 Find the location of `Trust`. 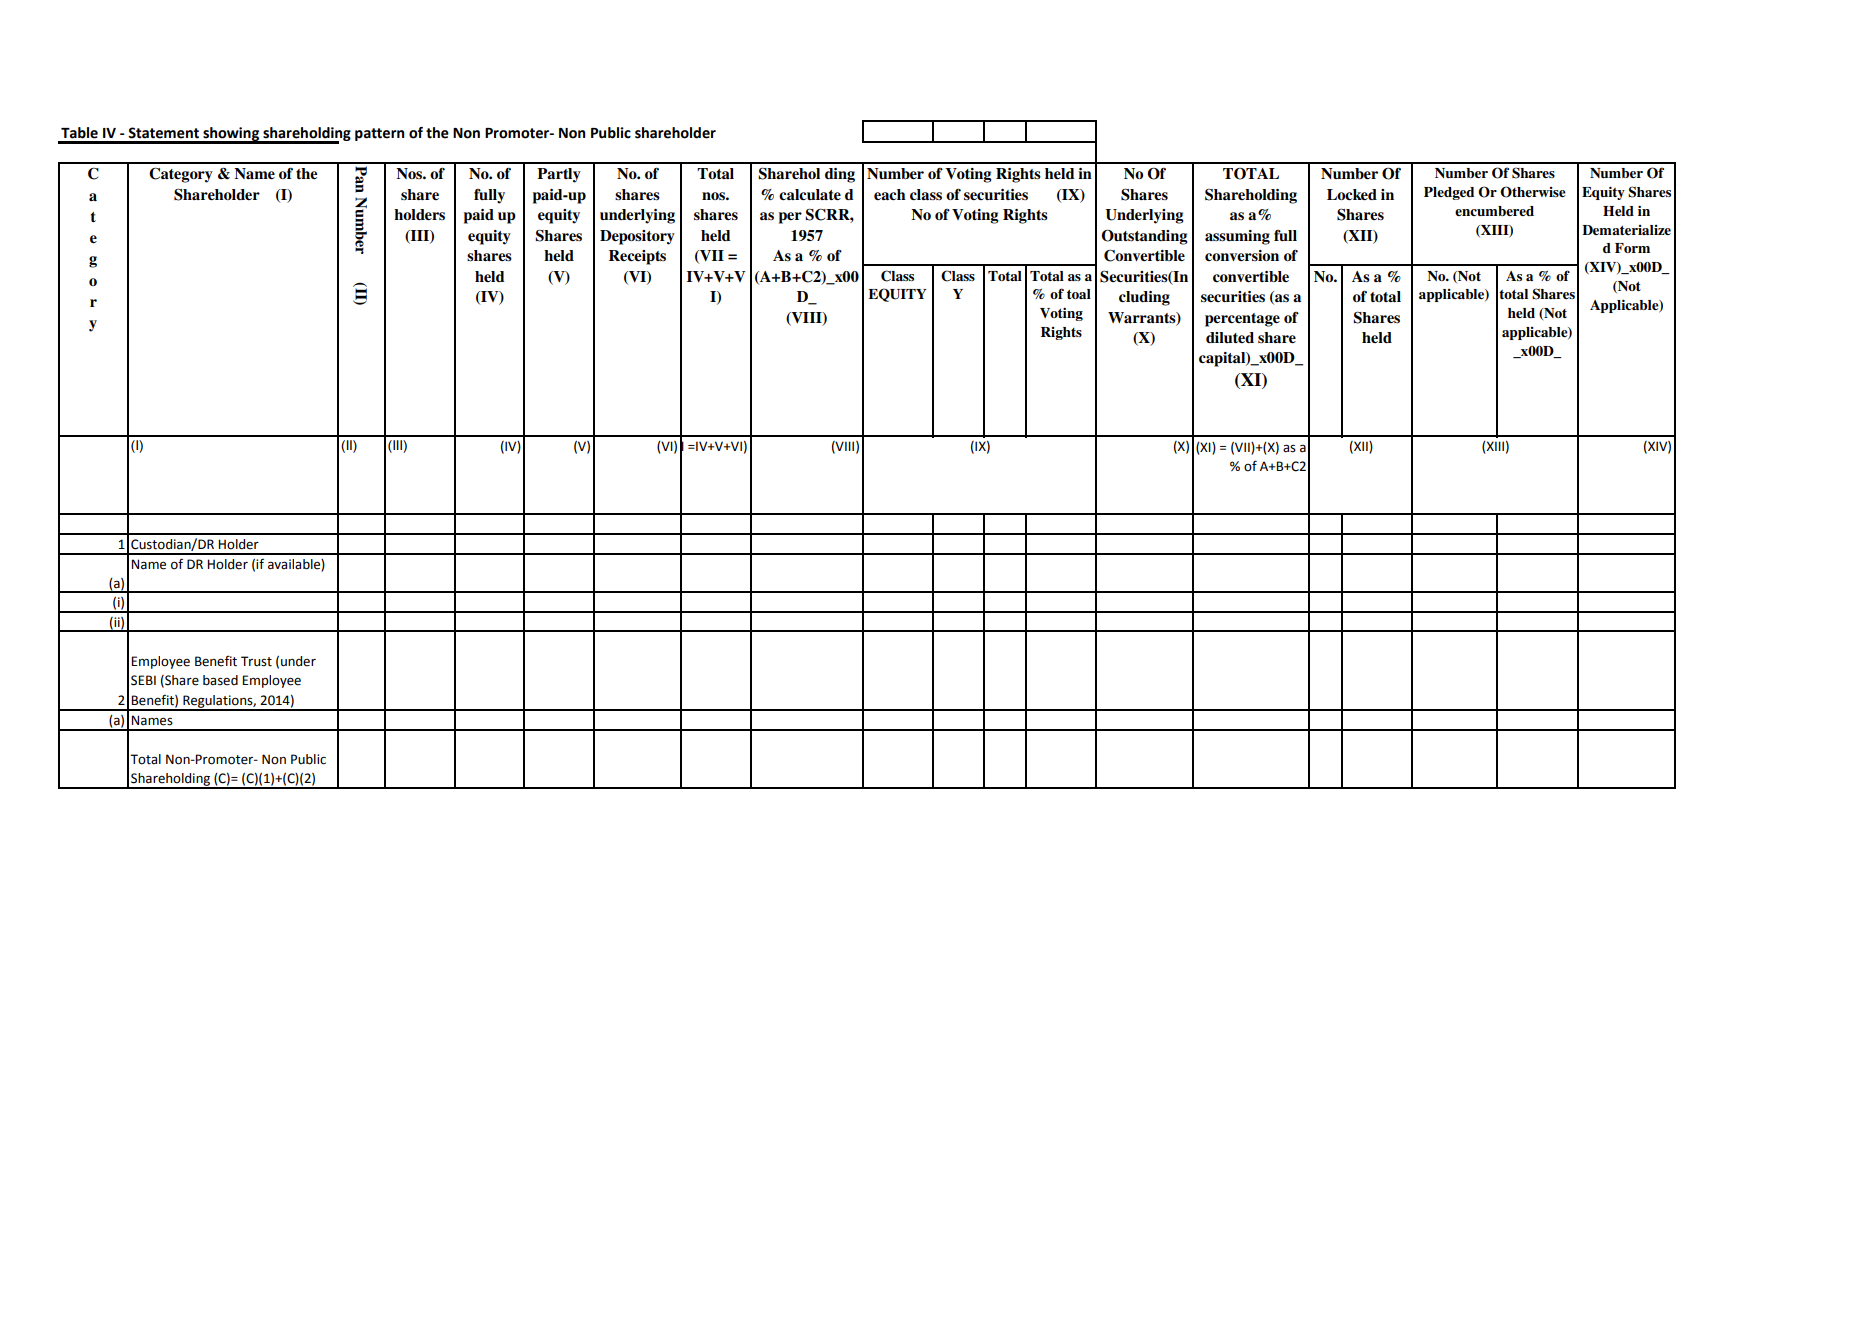

Trust is located at coordinates (256, 661).
